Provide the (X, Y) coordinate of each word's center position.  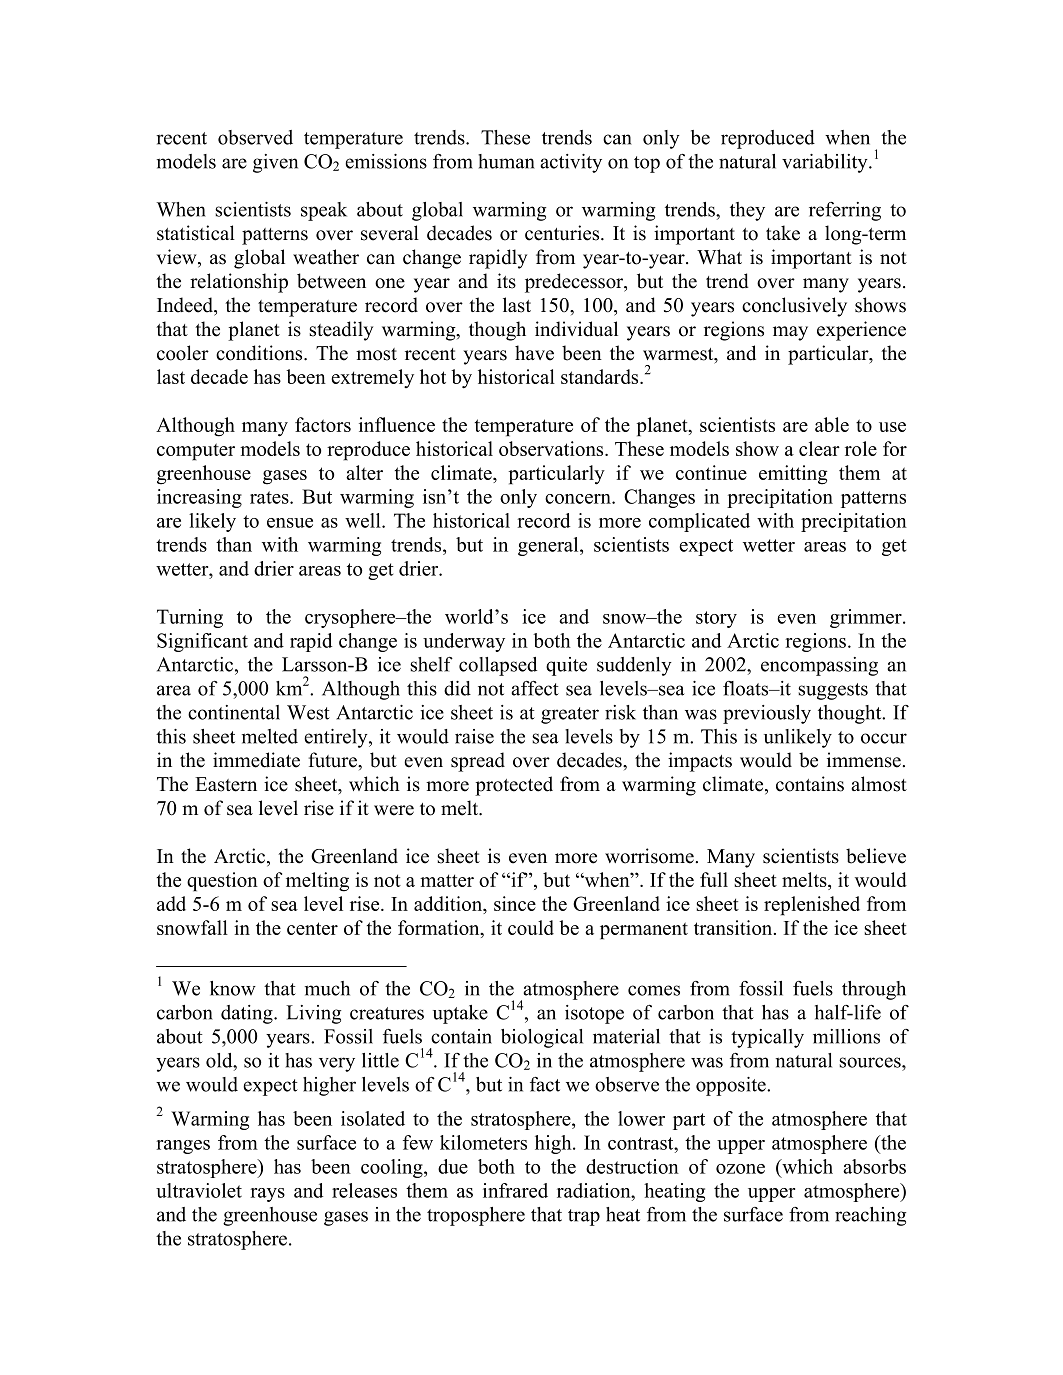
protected (514, 786)
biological (542, 1038)
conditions (260, 353)
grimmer (867, 618)
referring (845, 211)
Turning (190, 618)
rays (267, 1195)
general (549, 546)
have (534, 353)
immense (864, 760)
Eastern (226, 784)
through (874, 990)
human (506, 161)
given (275, 163)
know (233, 988)
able (832, 424)
